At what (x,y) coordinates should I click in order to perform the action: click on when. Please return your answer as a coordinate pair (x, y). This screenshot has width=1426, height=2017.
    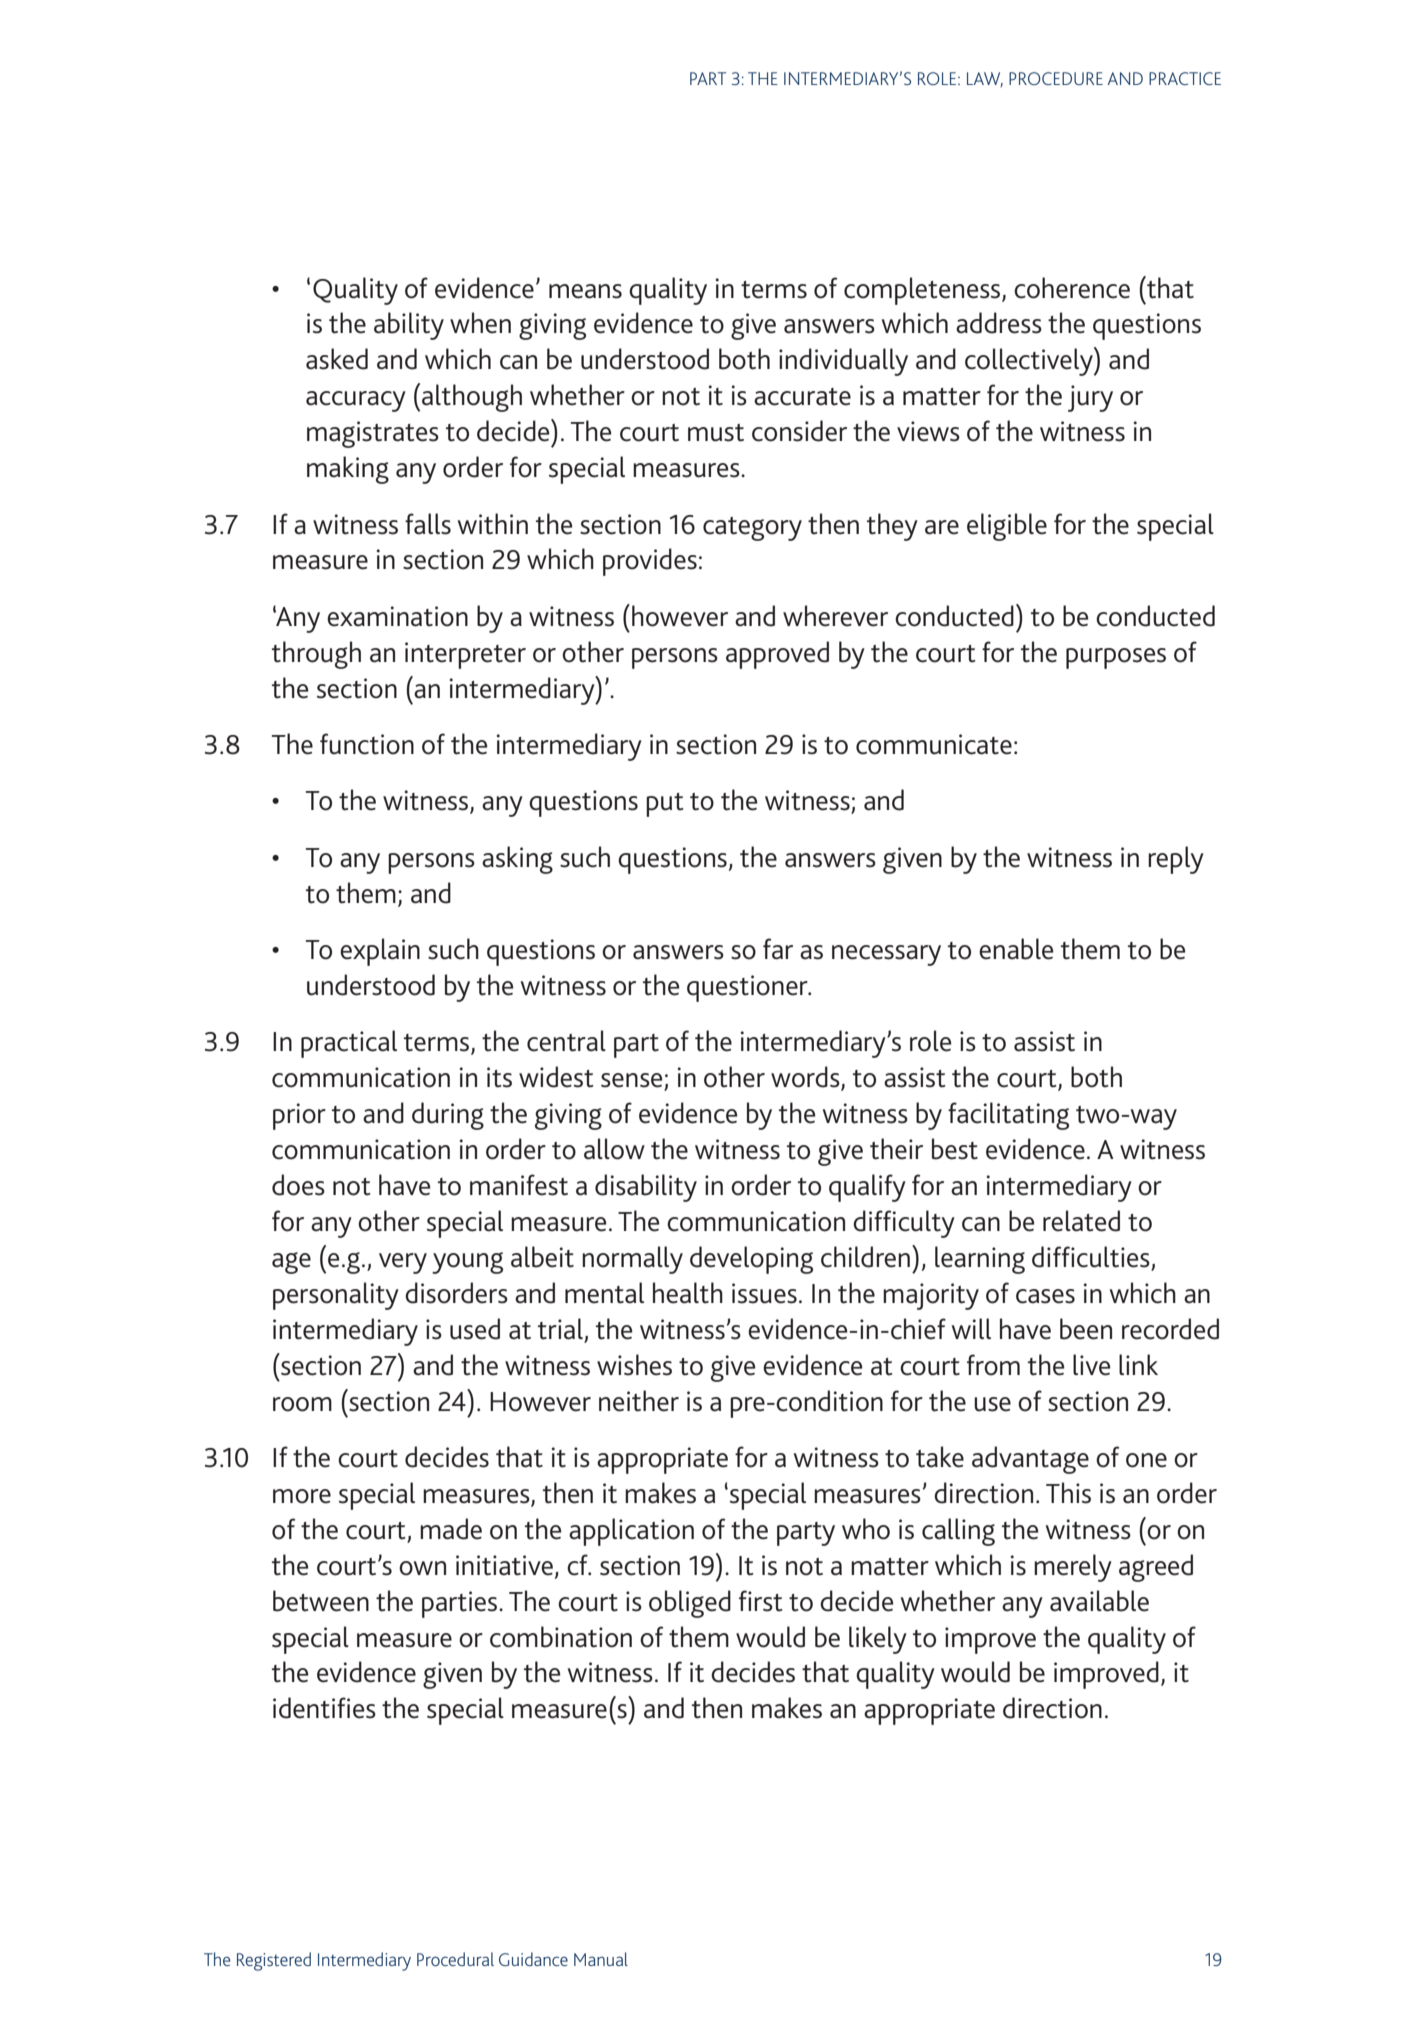
    Looking at the image, I should click on (480, 323).
